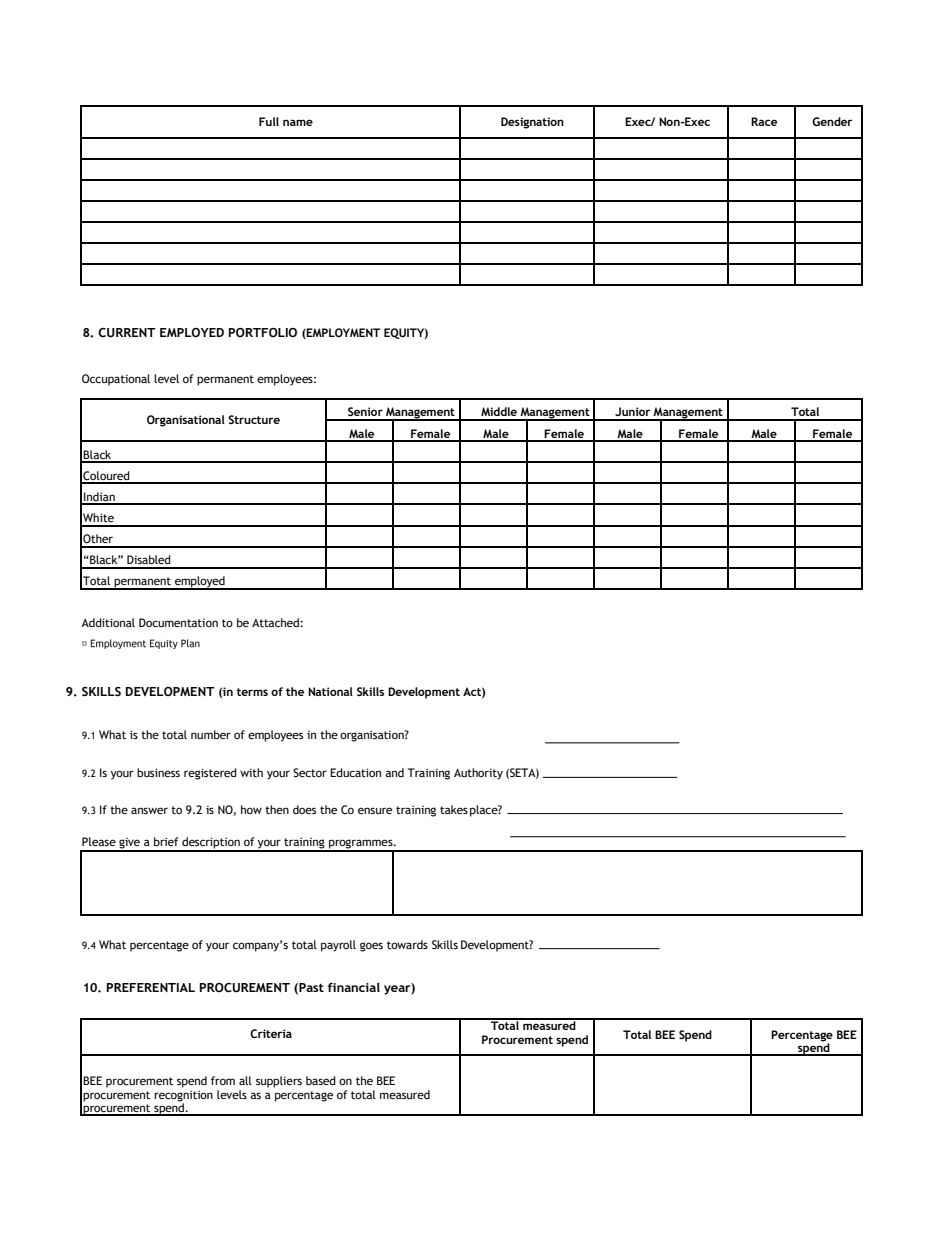 The image size is (952, 1233). Describe the element at coordinates (330, 691) in the screenshot. I see `National` at that location.
